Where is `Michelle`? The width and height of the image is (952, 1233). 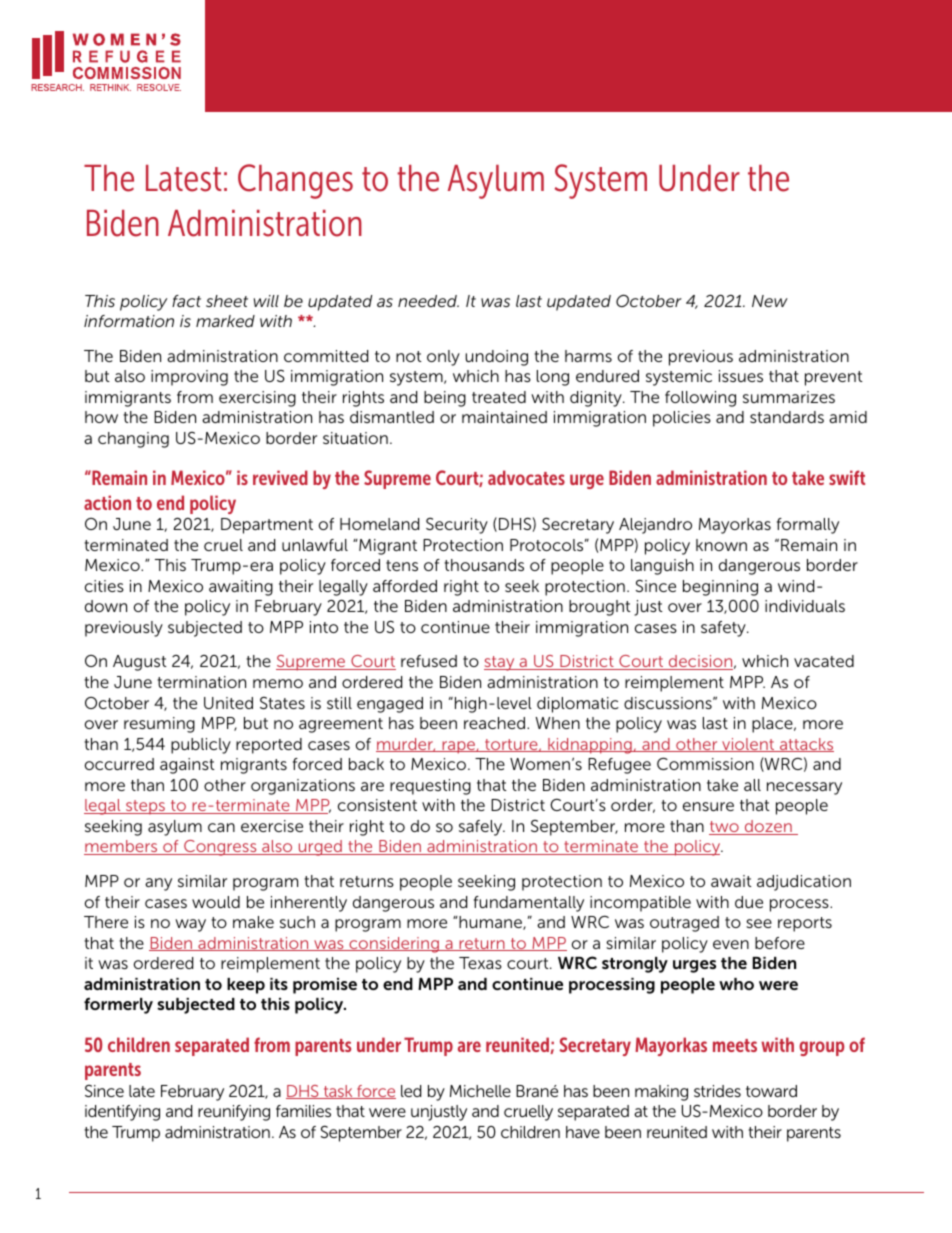 Michelle is located at coordinates (480, 1091).
